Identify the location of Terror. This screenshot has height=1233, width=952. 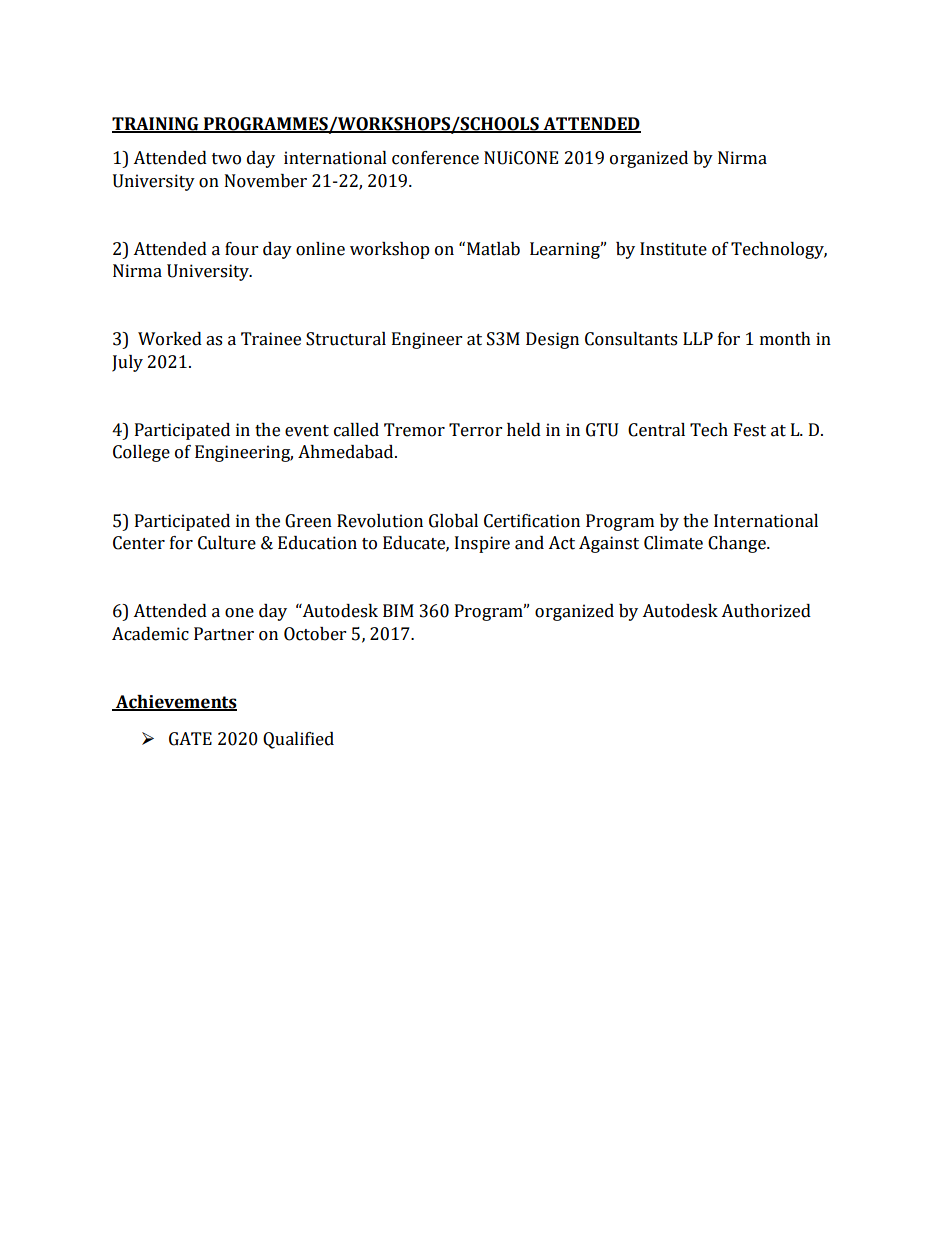
(475, 430).
